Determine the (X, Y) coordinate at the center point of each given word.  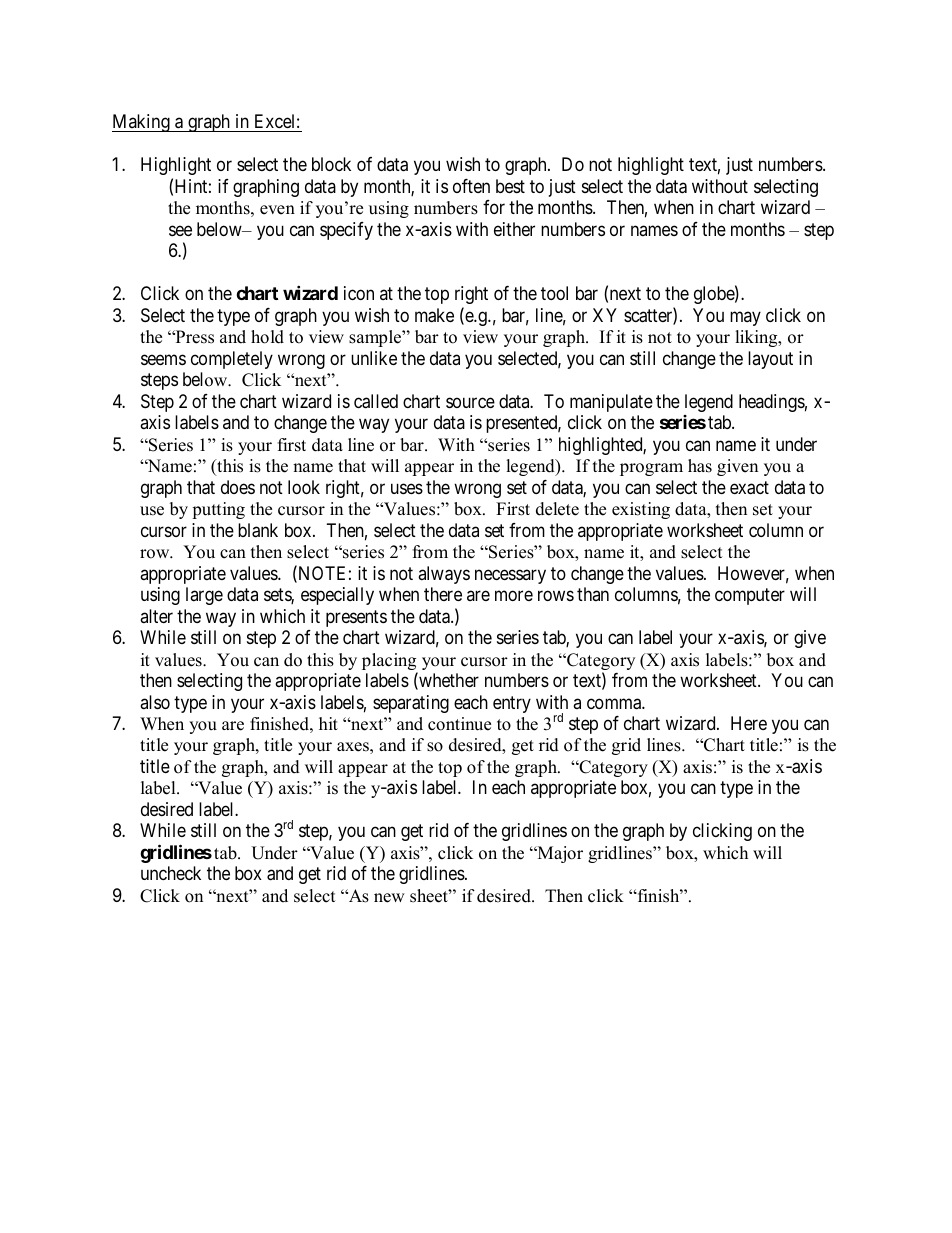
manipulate (611, 403)
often (471, 186)
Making (142, 123)
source (470, 402)
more (514, 596)
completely (232, 360)
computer (750, 596)
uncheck (171, 873)
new (389, 898)
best (510, 186)
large (204, 596)
